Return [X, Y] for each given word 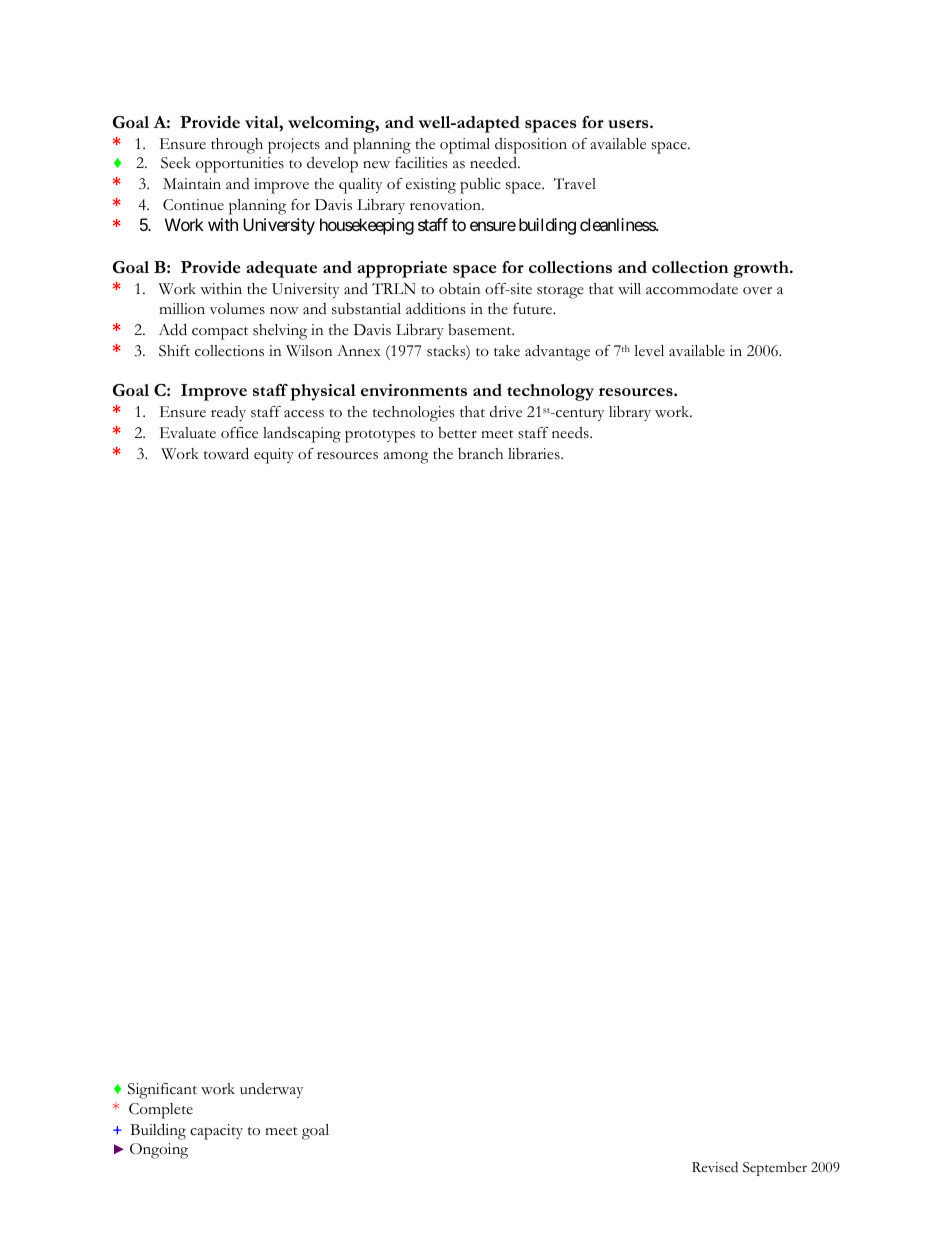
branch [480, 454]
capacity [216, 1132]
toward [226, 453]
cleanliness [618, 224]
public [480, 186]
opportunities [240, 165]
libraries [535, 454]
